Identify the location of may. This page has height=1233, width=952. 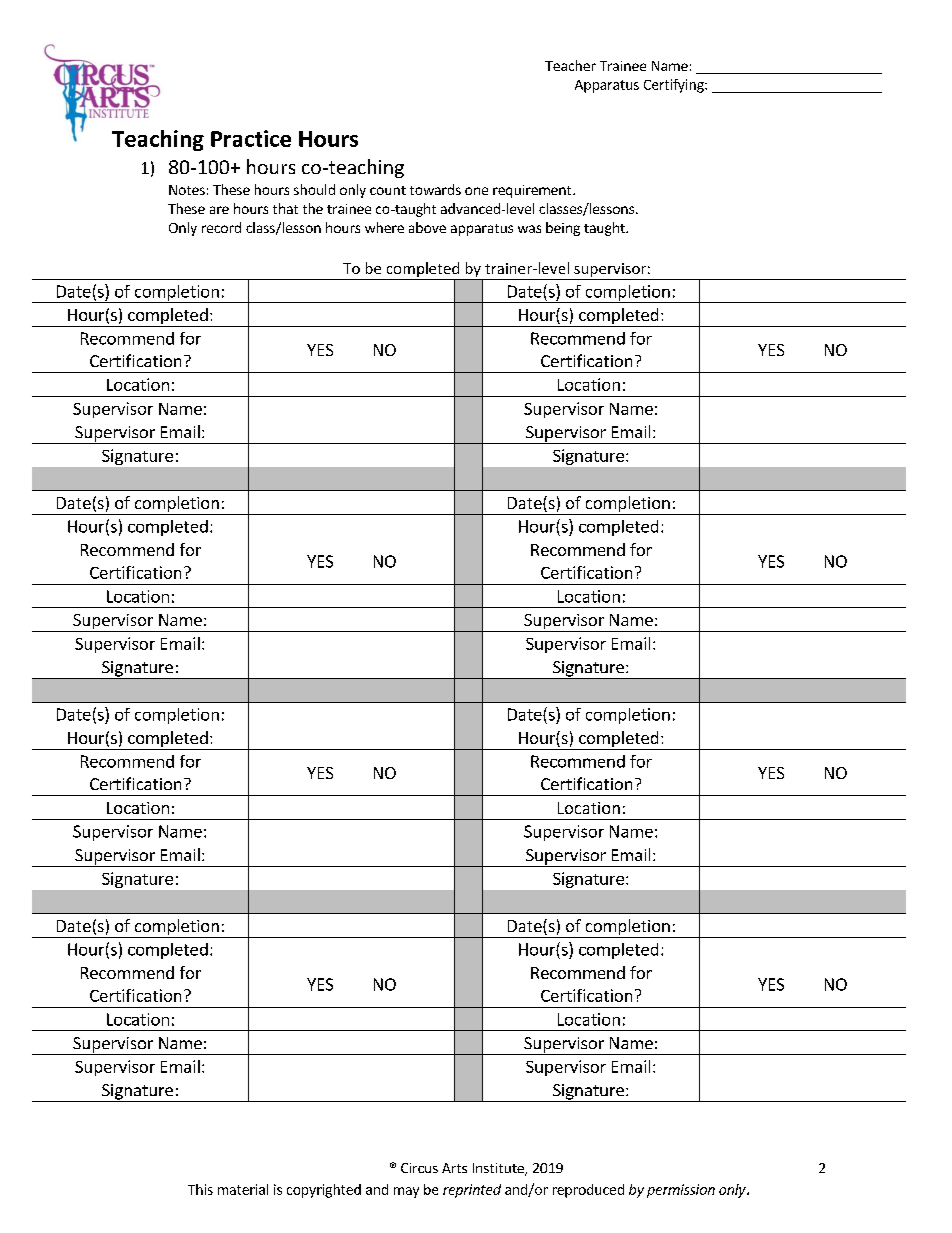
(406, 1192).
